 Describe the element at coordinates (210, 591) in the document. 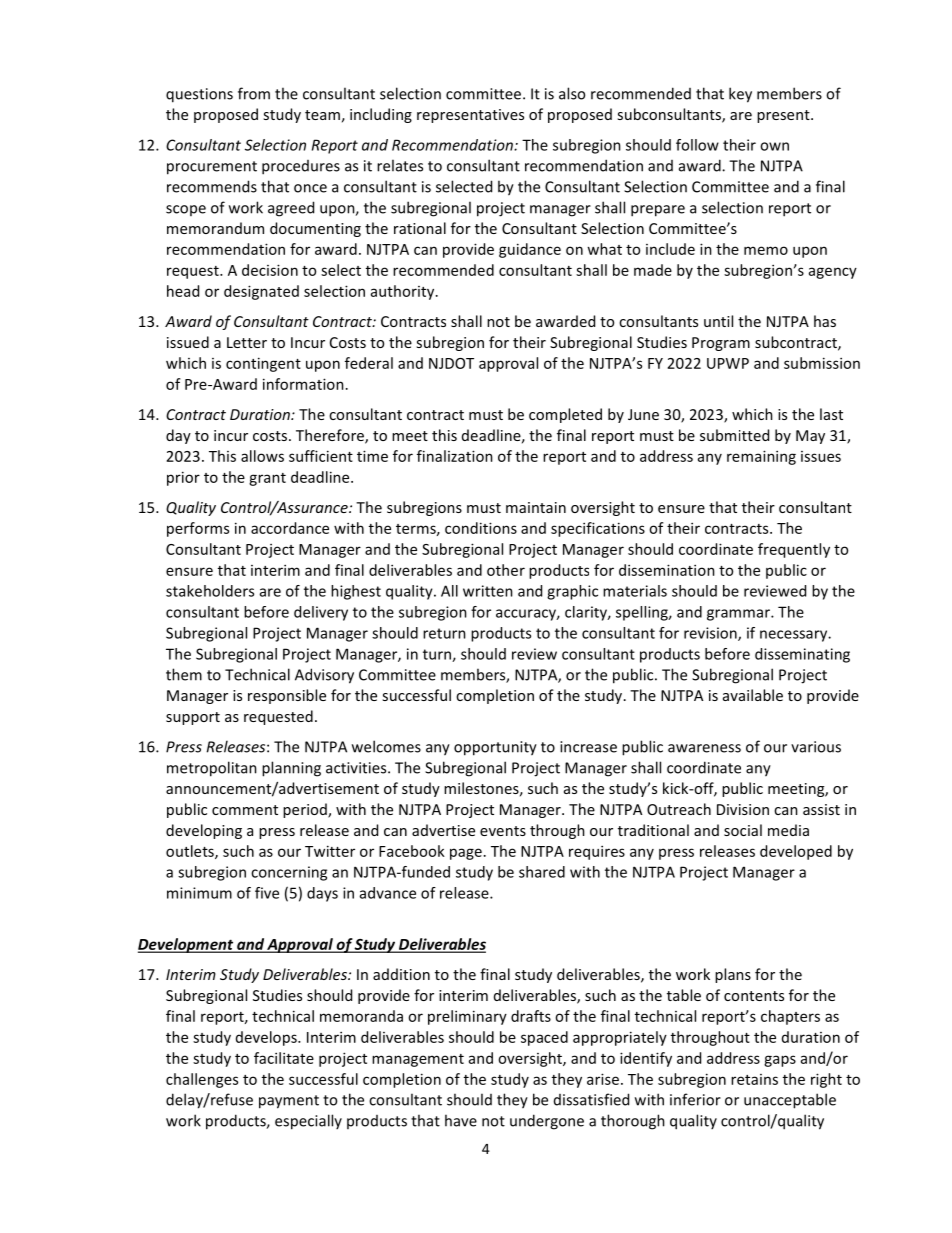

I see `stakeholders` at that location.
